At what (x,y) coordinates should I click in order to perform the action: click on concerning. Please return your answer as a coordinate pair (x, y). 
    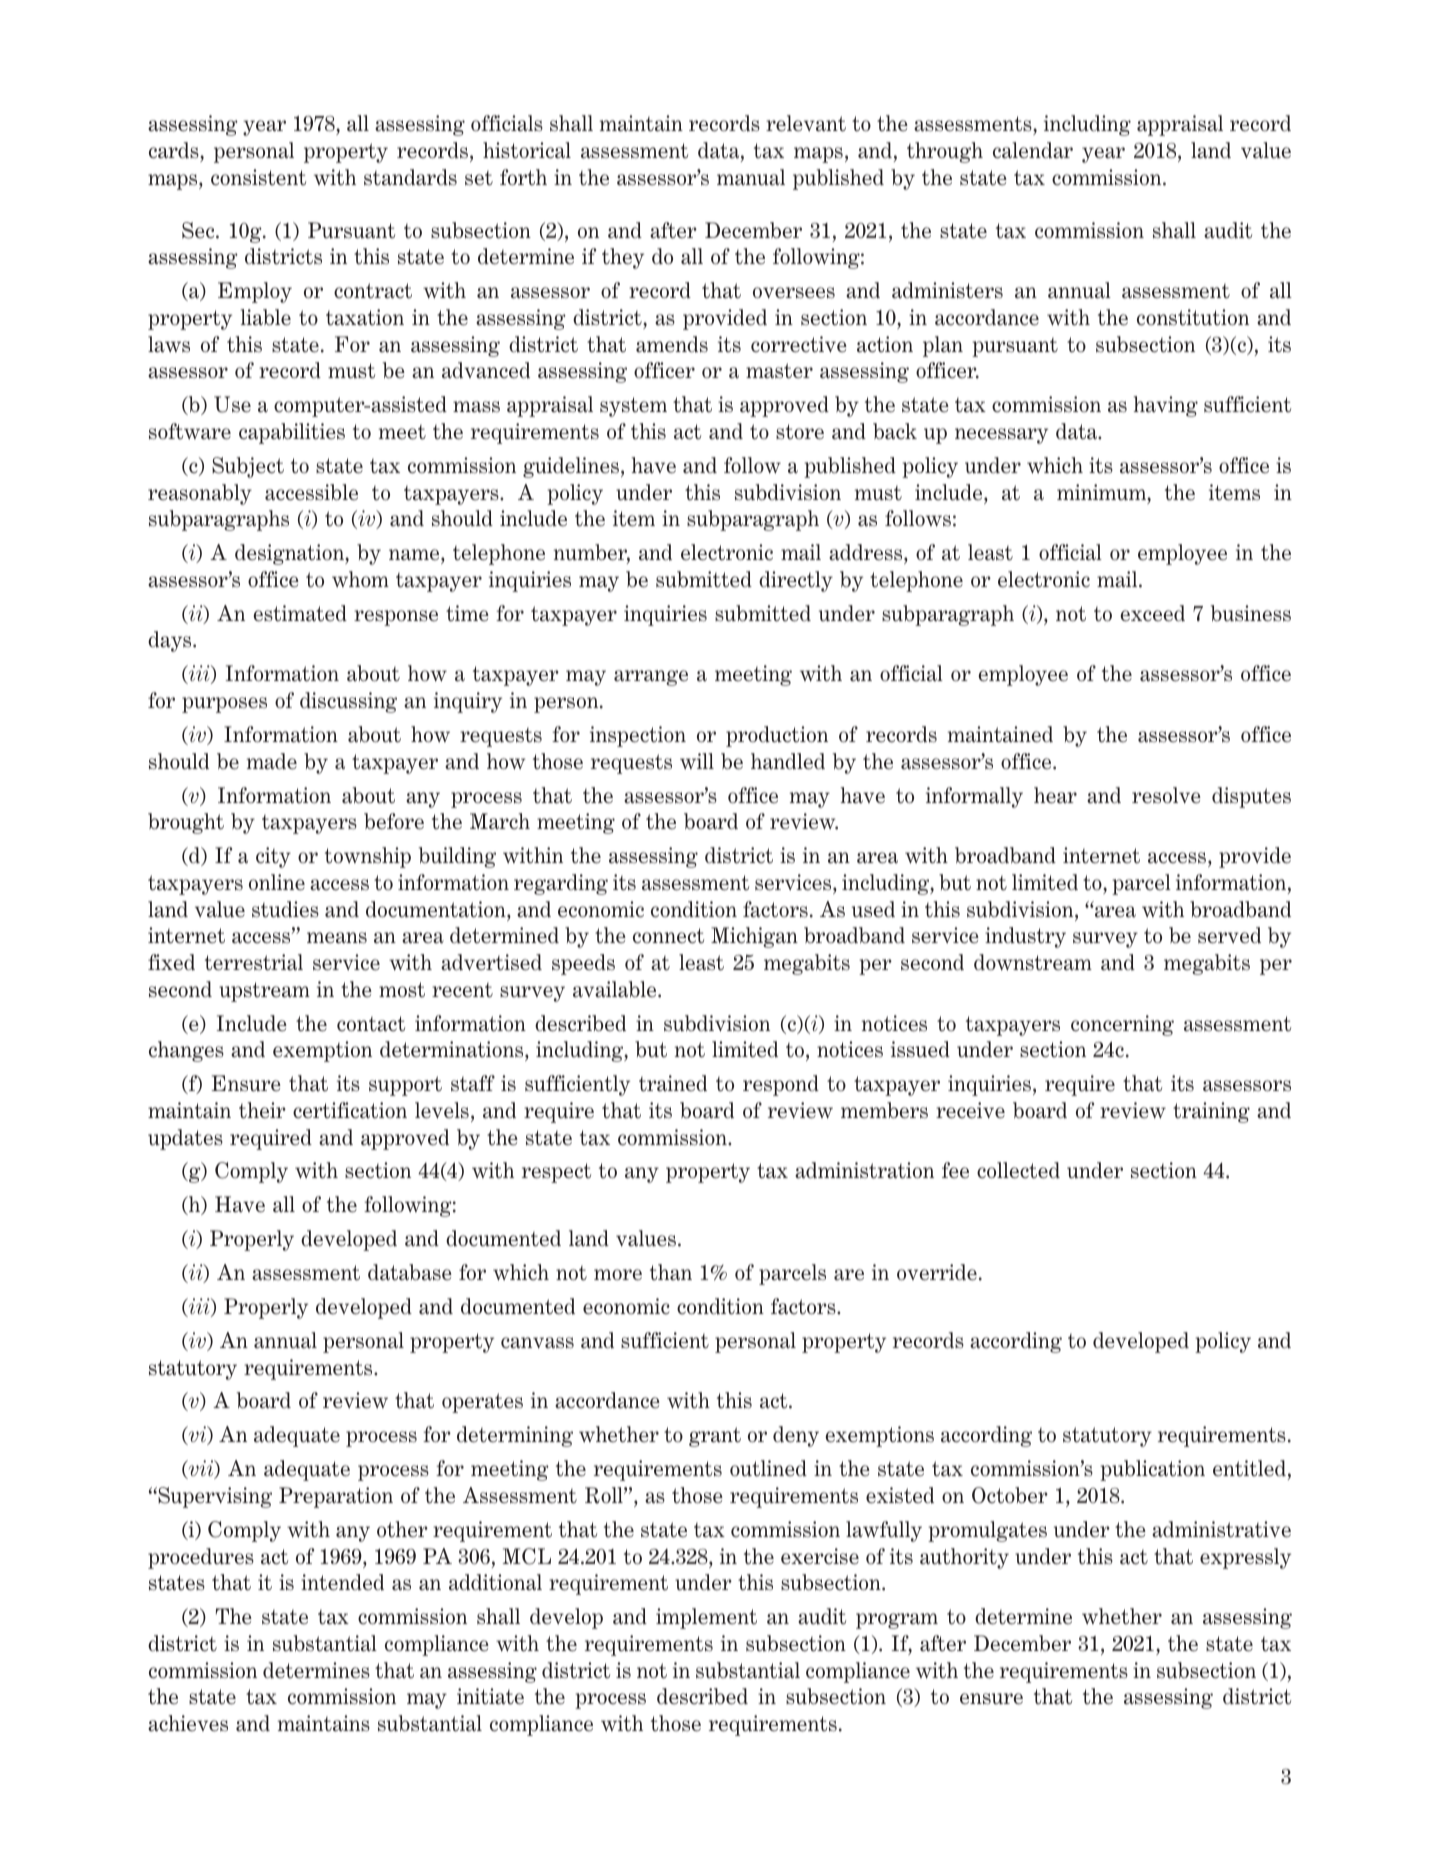
    Looking at the image, I should click on (1122, 1025).
